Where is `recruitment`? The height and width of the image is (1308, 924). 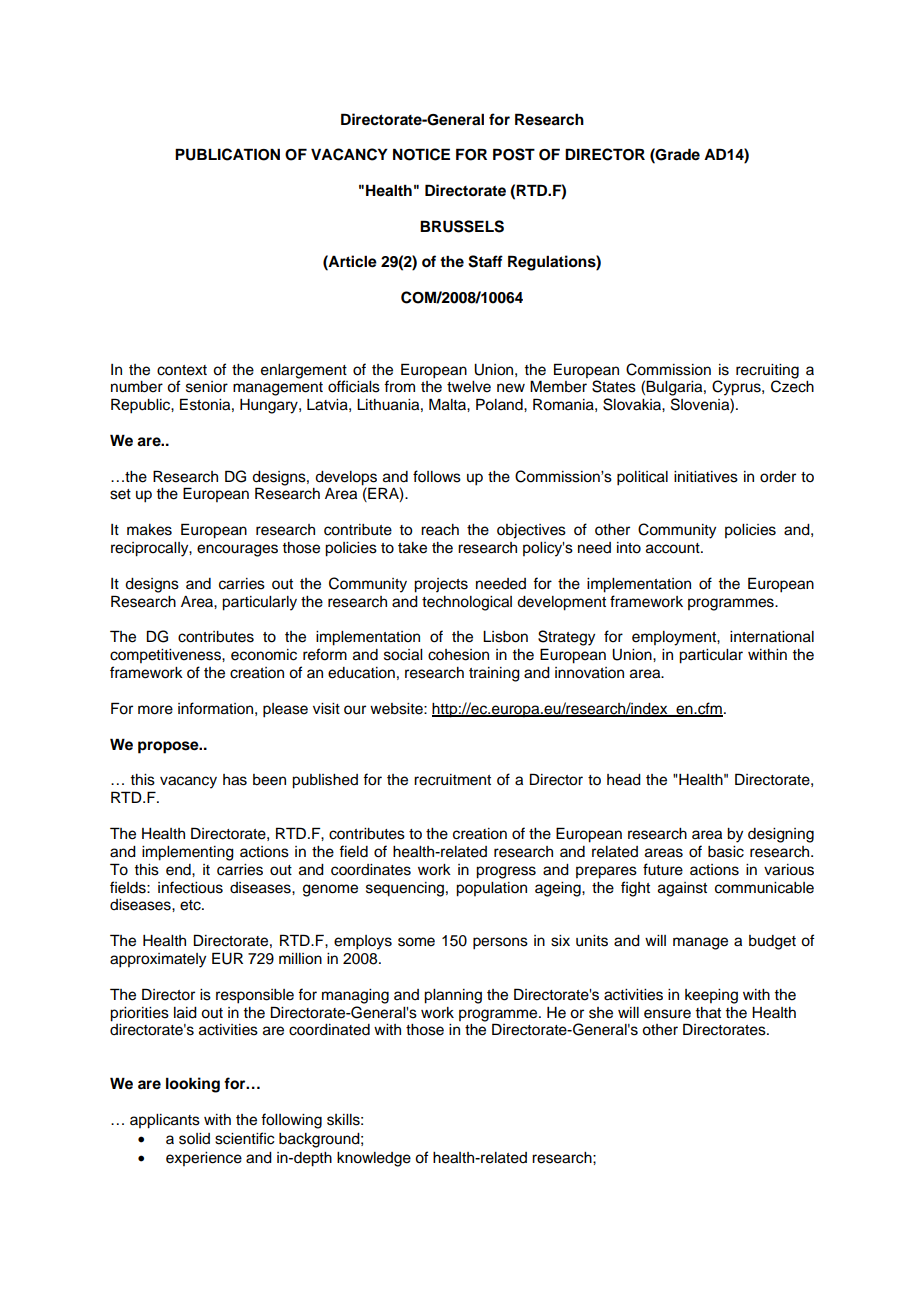
recruitment is located at coordinates (452, 780).
